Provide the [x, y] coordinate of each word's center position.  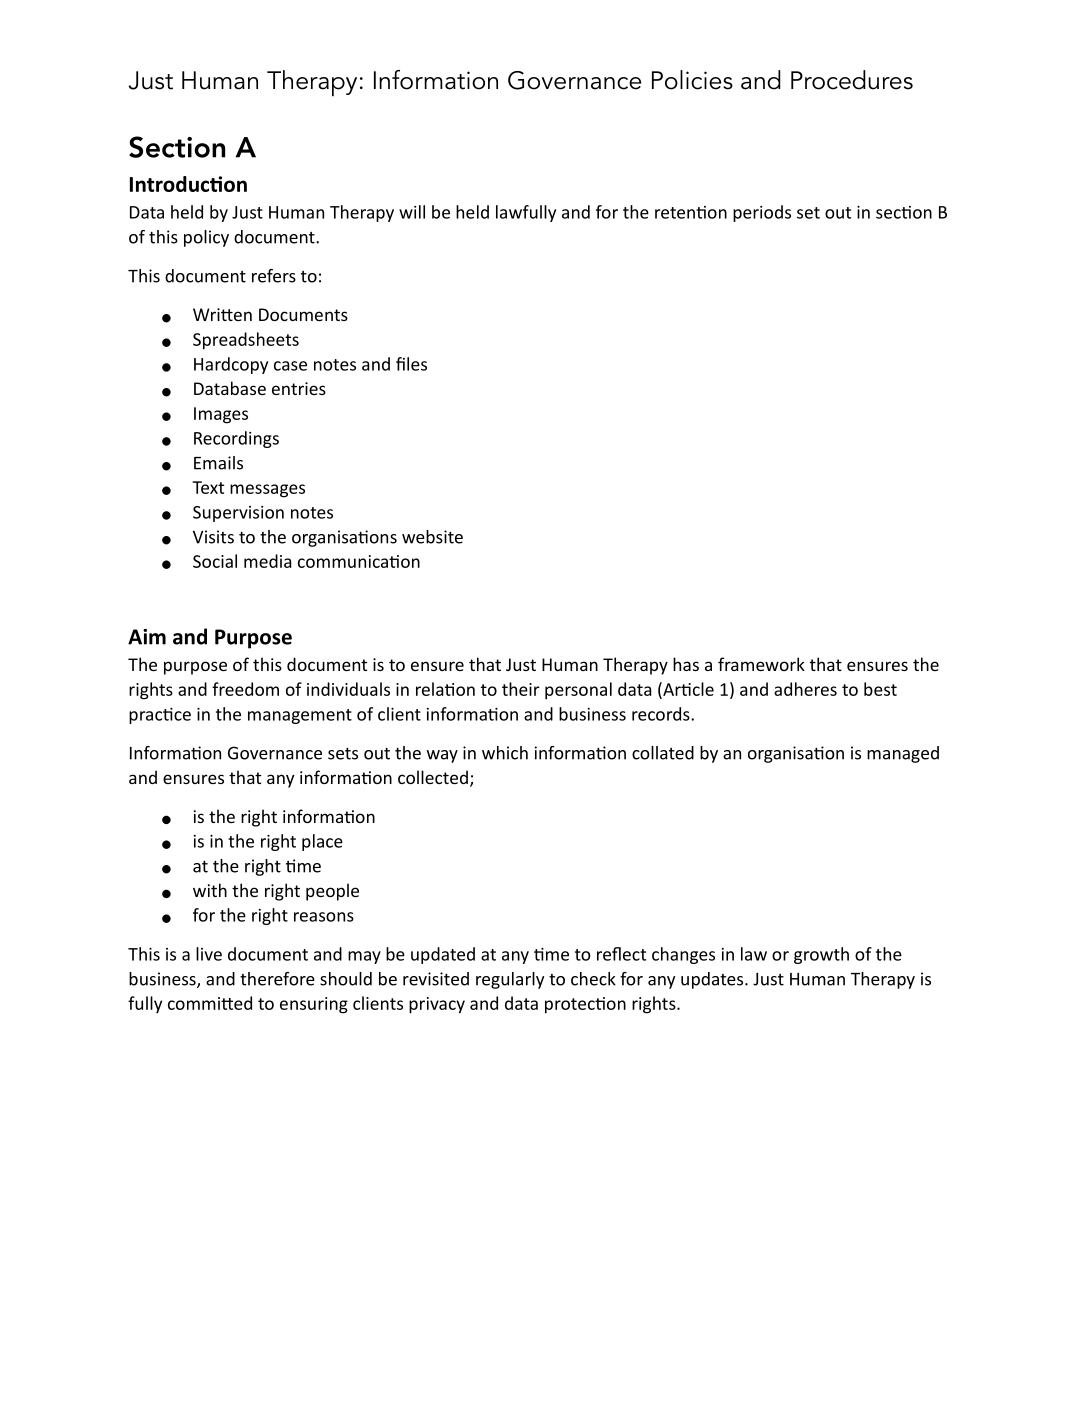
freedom [245, 689]
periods [762, 213]
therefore [277, 979]
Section [177, 147]
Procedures [852, 80]
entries [299, 388]
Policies [692, 80]
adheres [805, 689]
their [521, 689]
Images [221, 415]
